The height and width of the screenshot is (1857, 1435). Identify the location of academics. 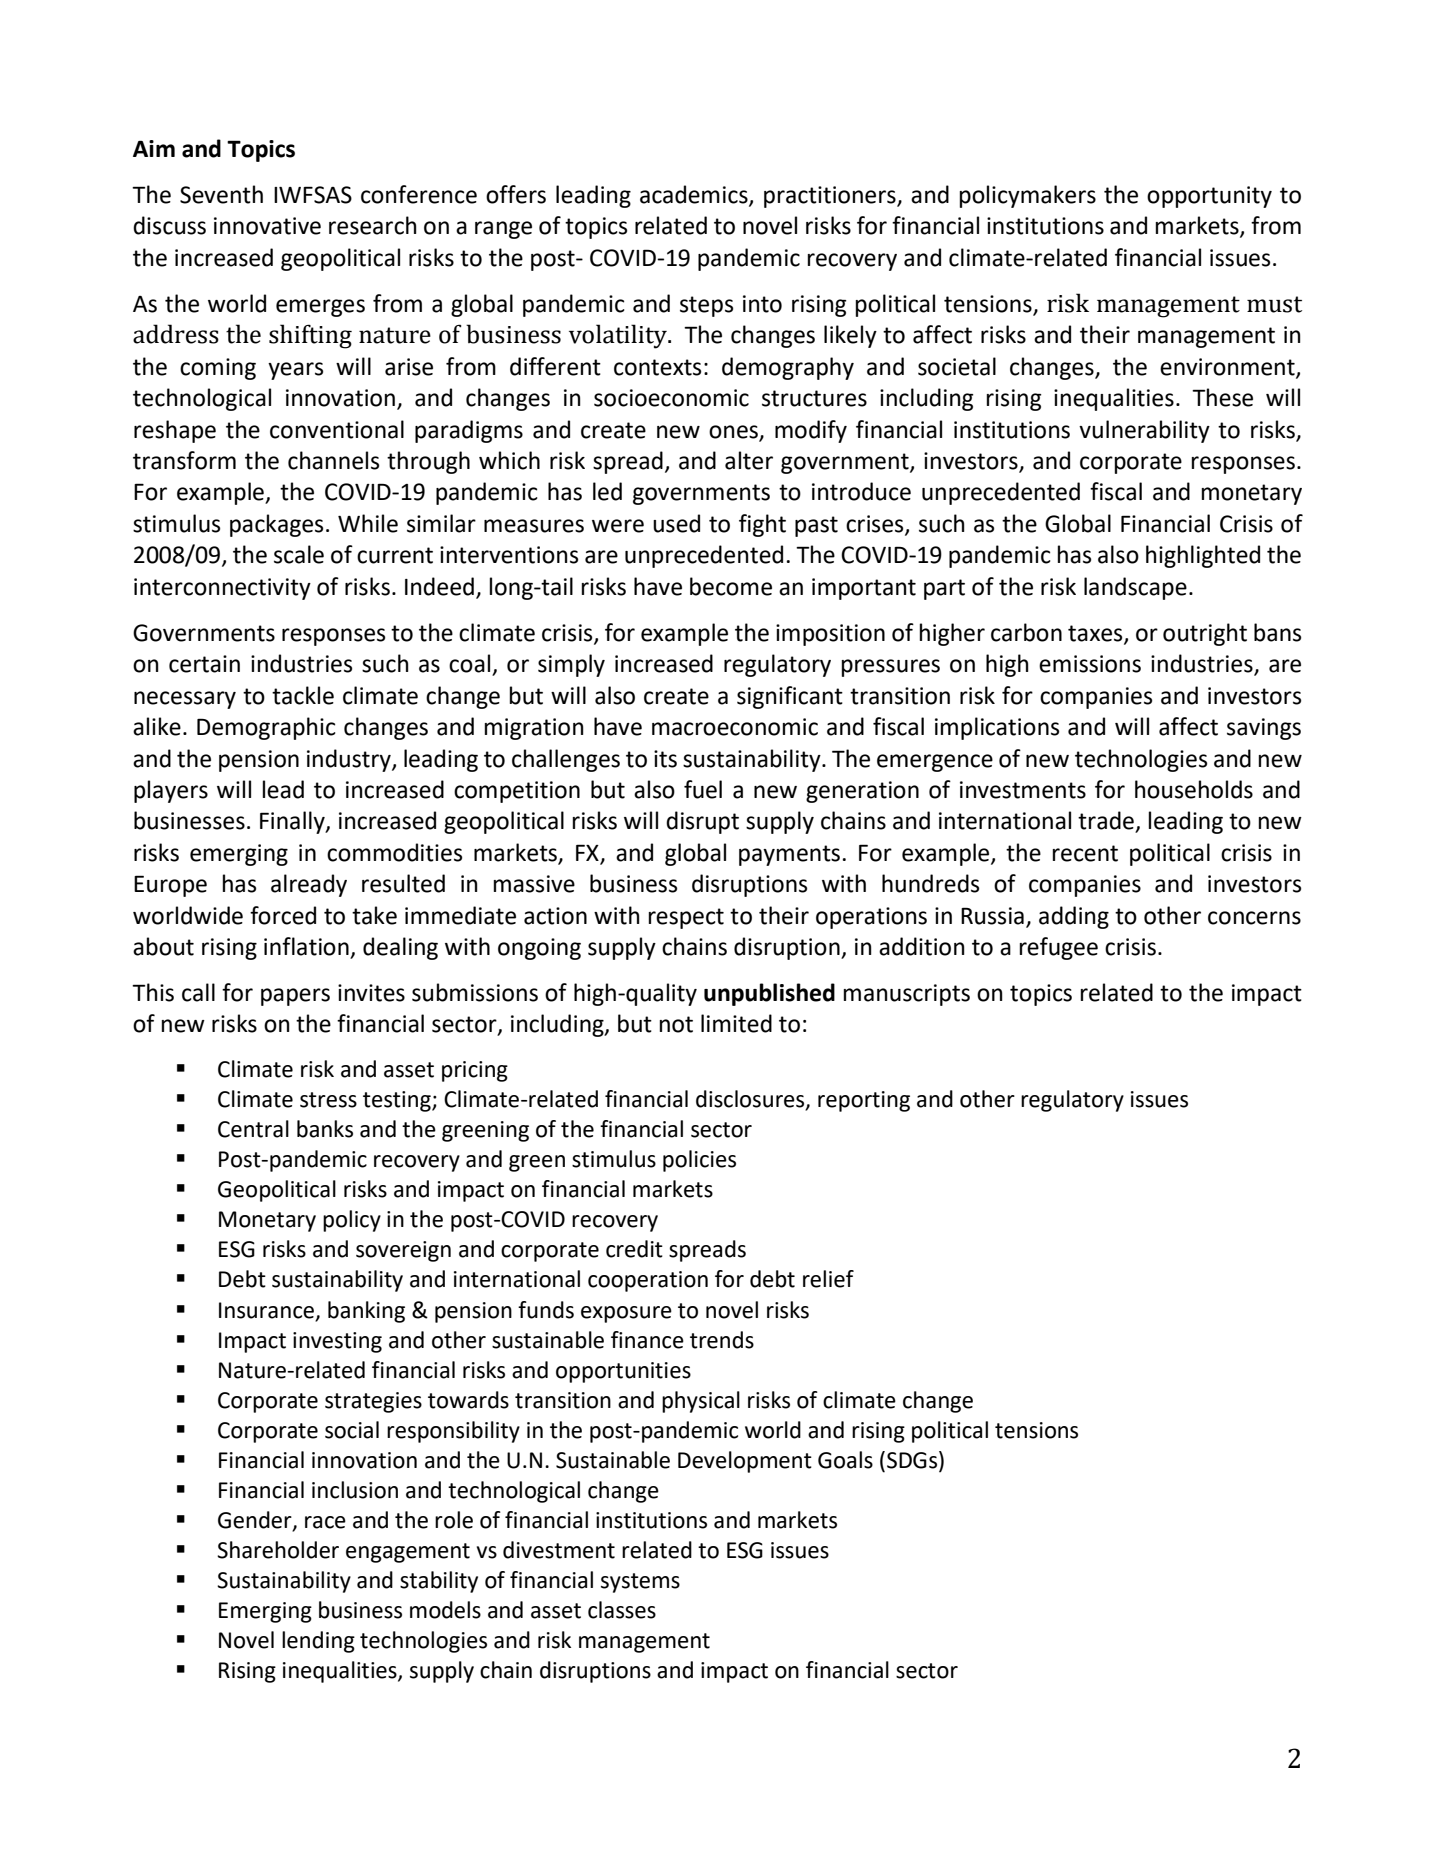
(695, 195).
